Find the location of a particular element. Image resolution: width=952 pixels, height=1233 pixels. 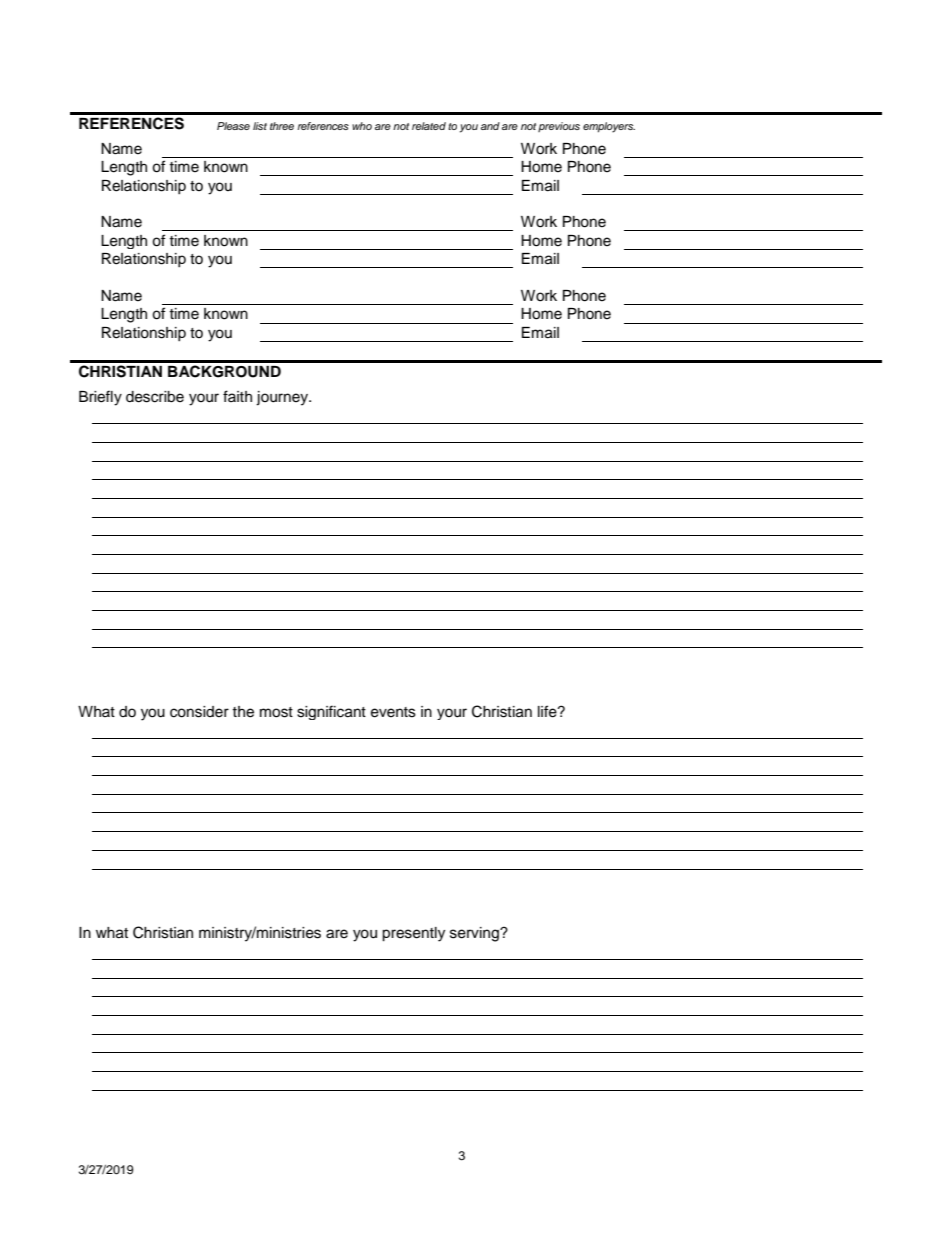

describe is located at coordinates (155, 397).
